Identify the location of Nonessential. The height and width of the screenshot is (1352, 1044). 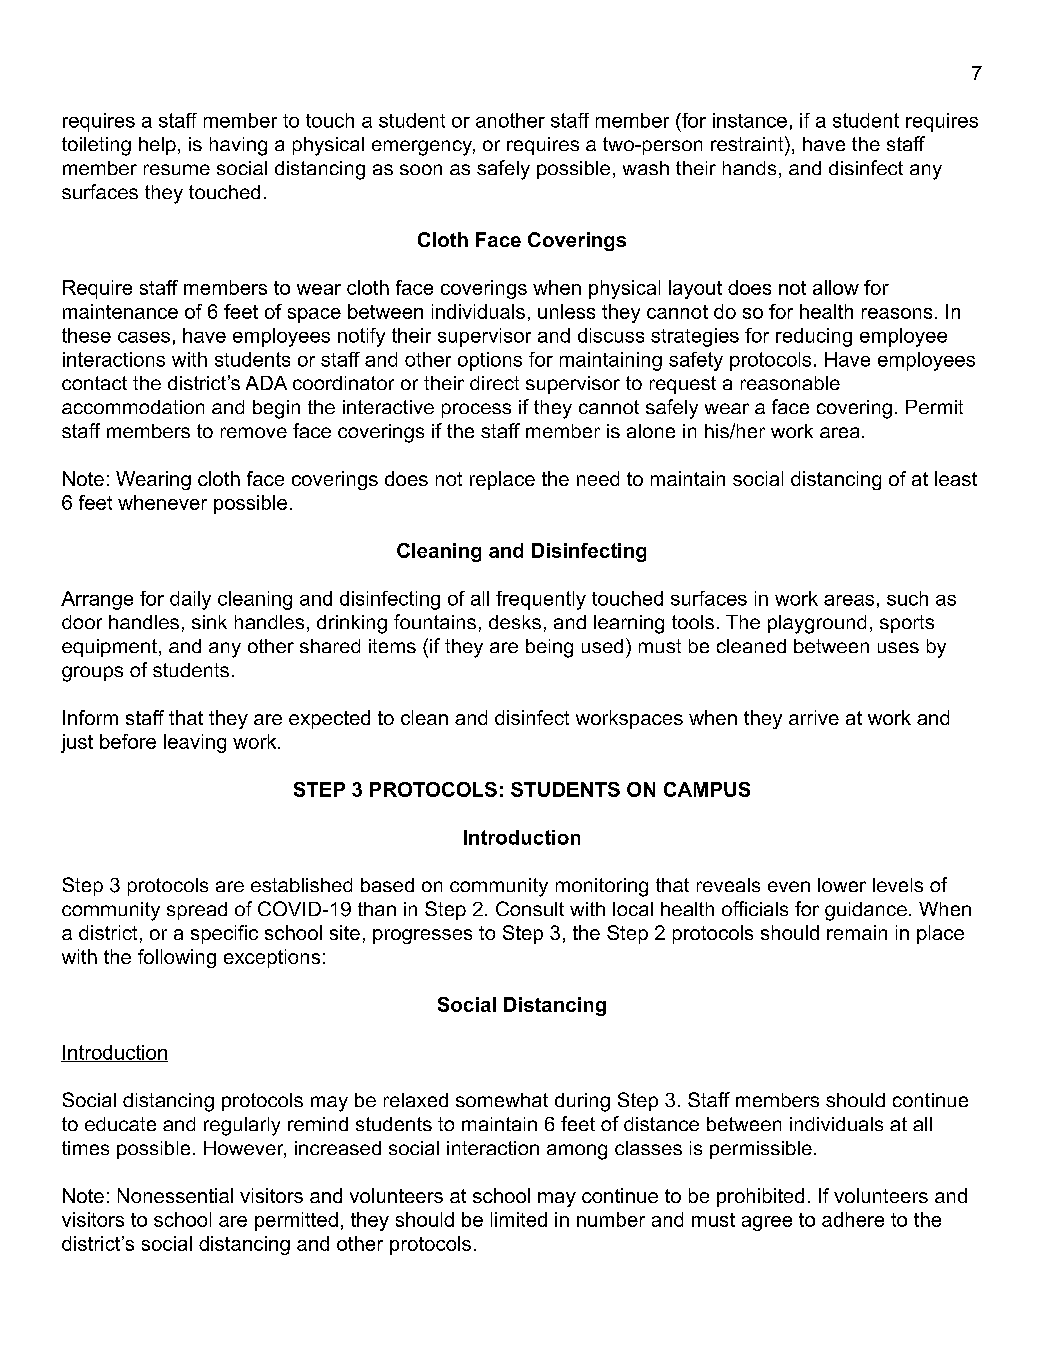
(175, 1195).
